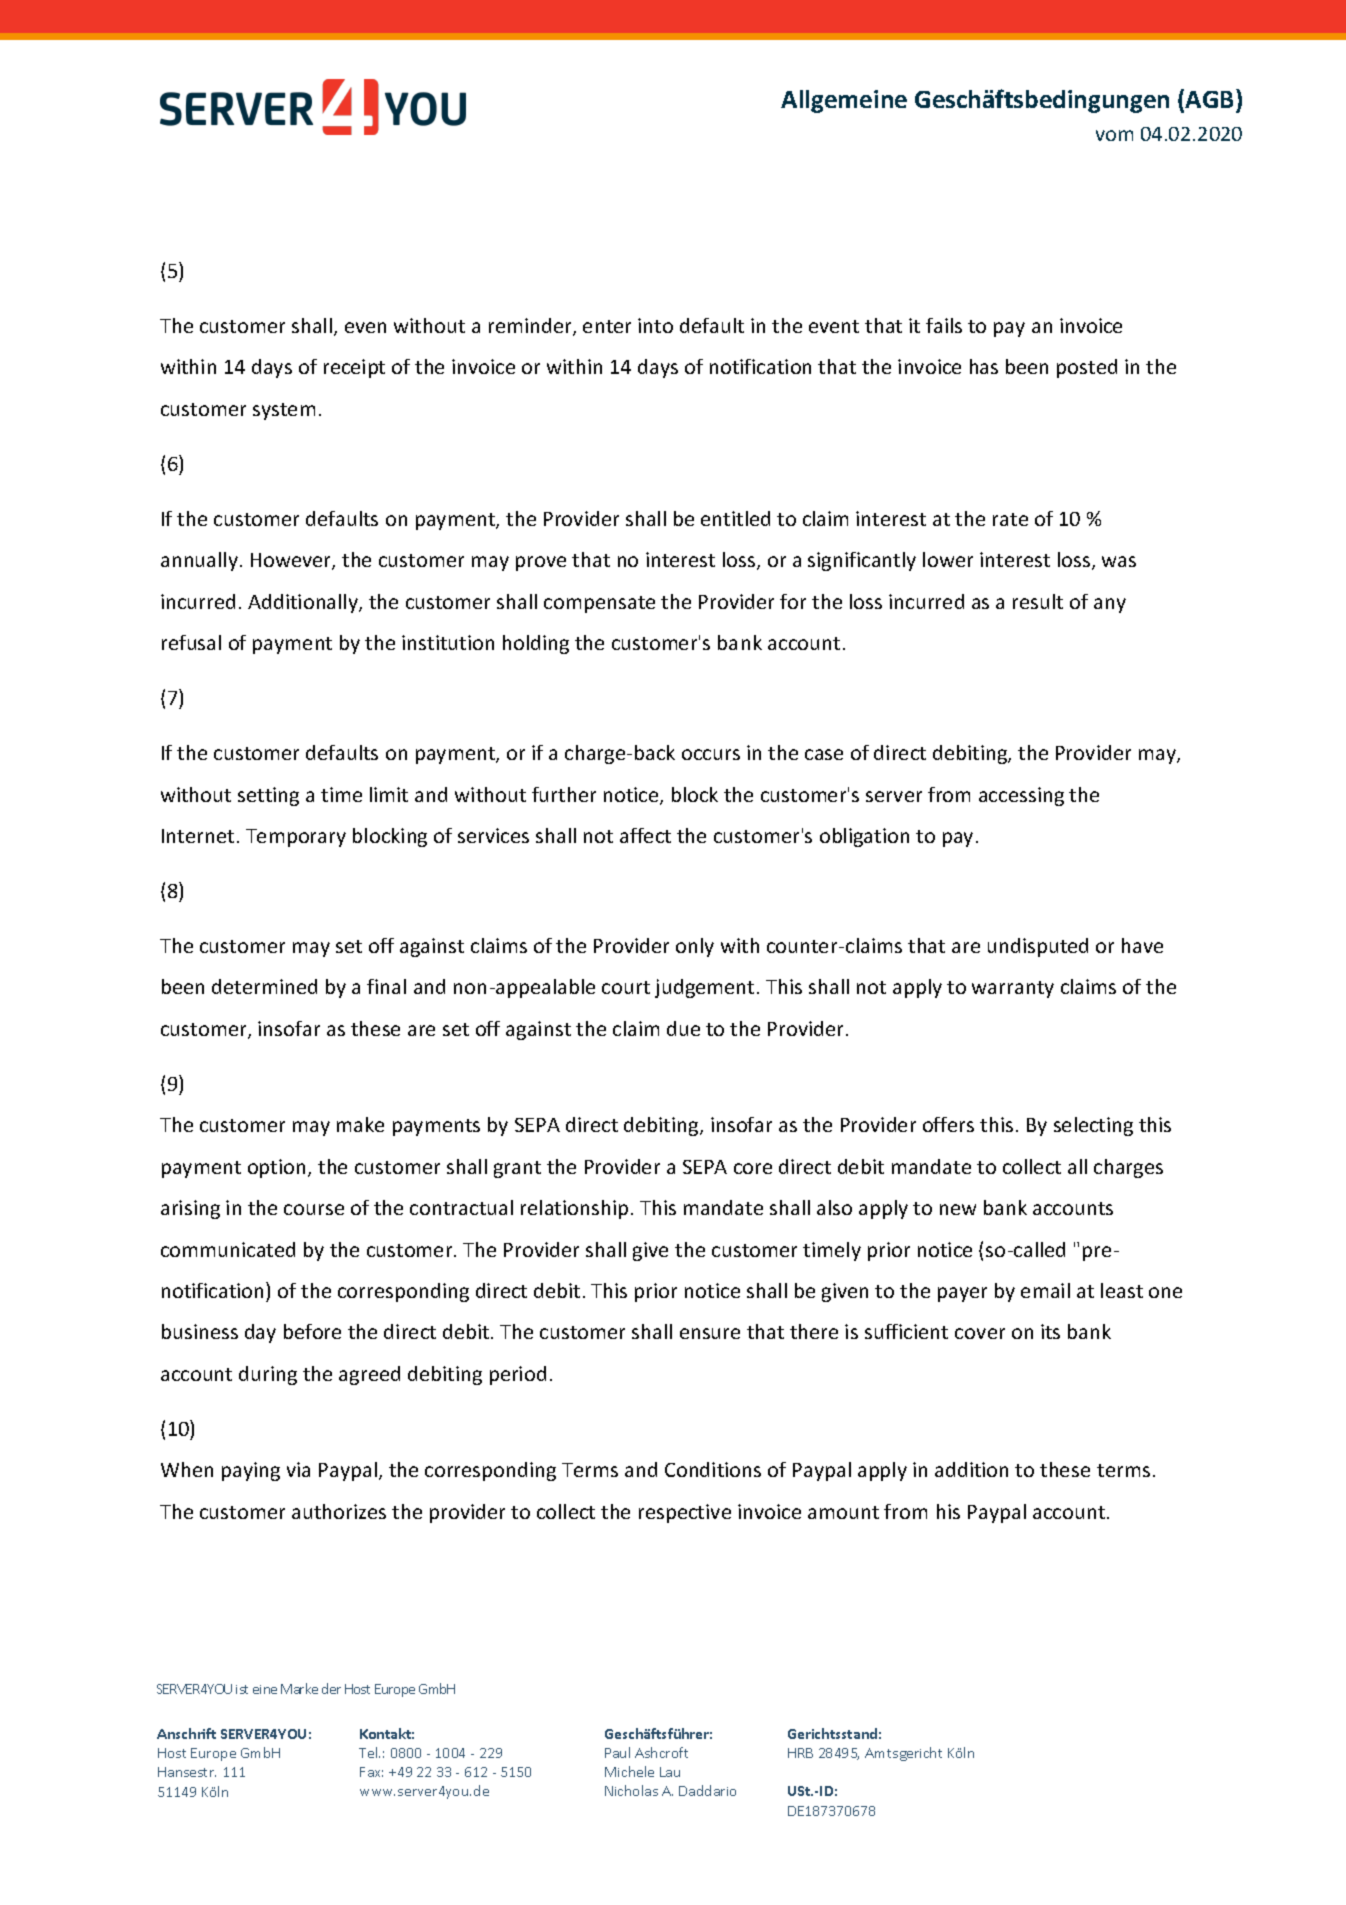  What do you see at coordinates (655, 325) in the screenshot?
I see `into` at bounding box center [655, 325].
